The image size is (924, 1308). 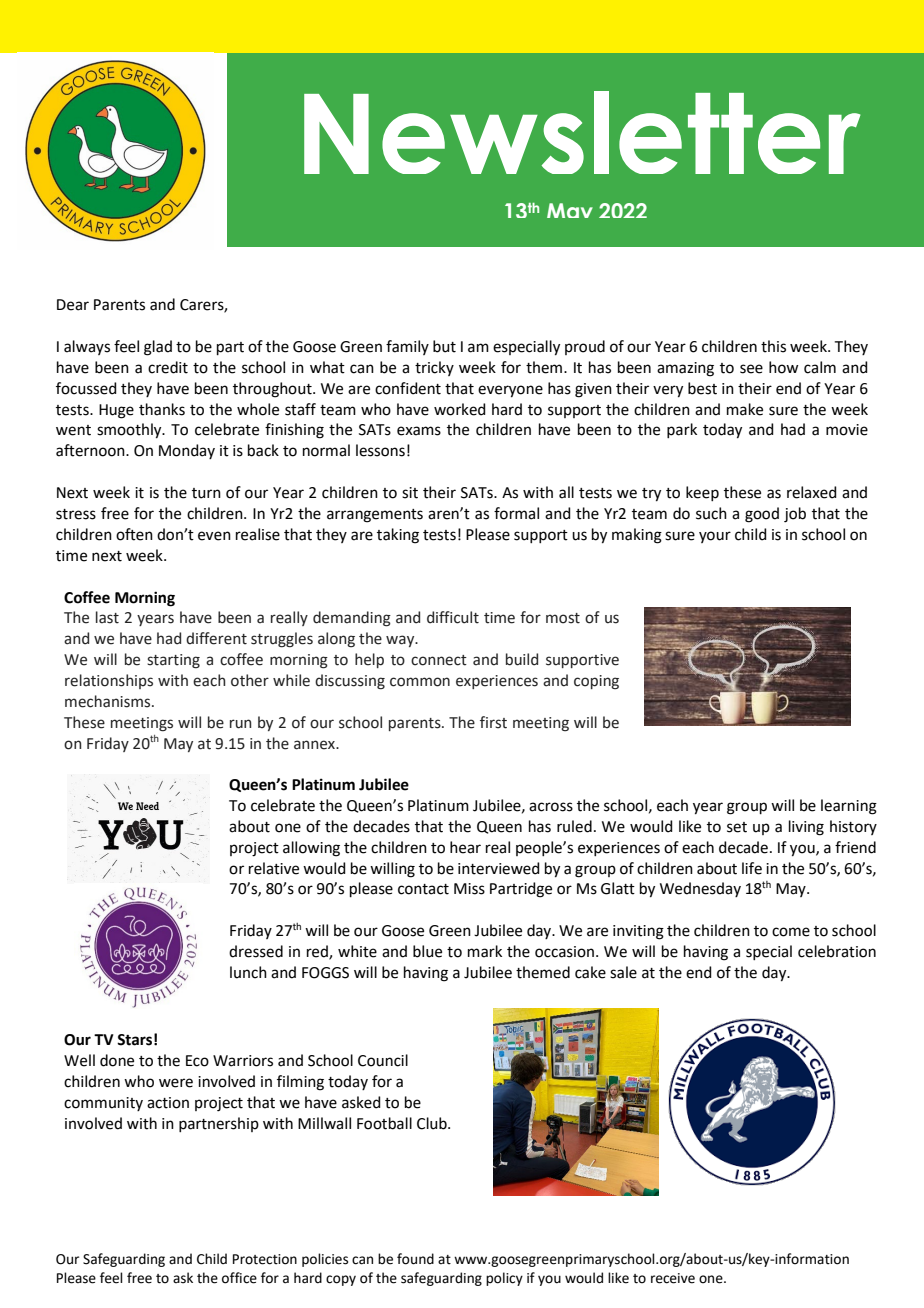 I want to click on Monday, so click(x=187, y=451).
